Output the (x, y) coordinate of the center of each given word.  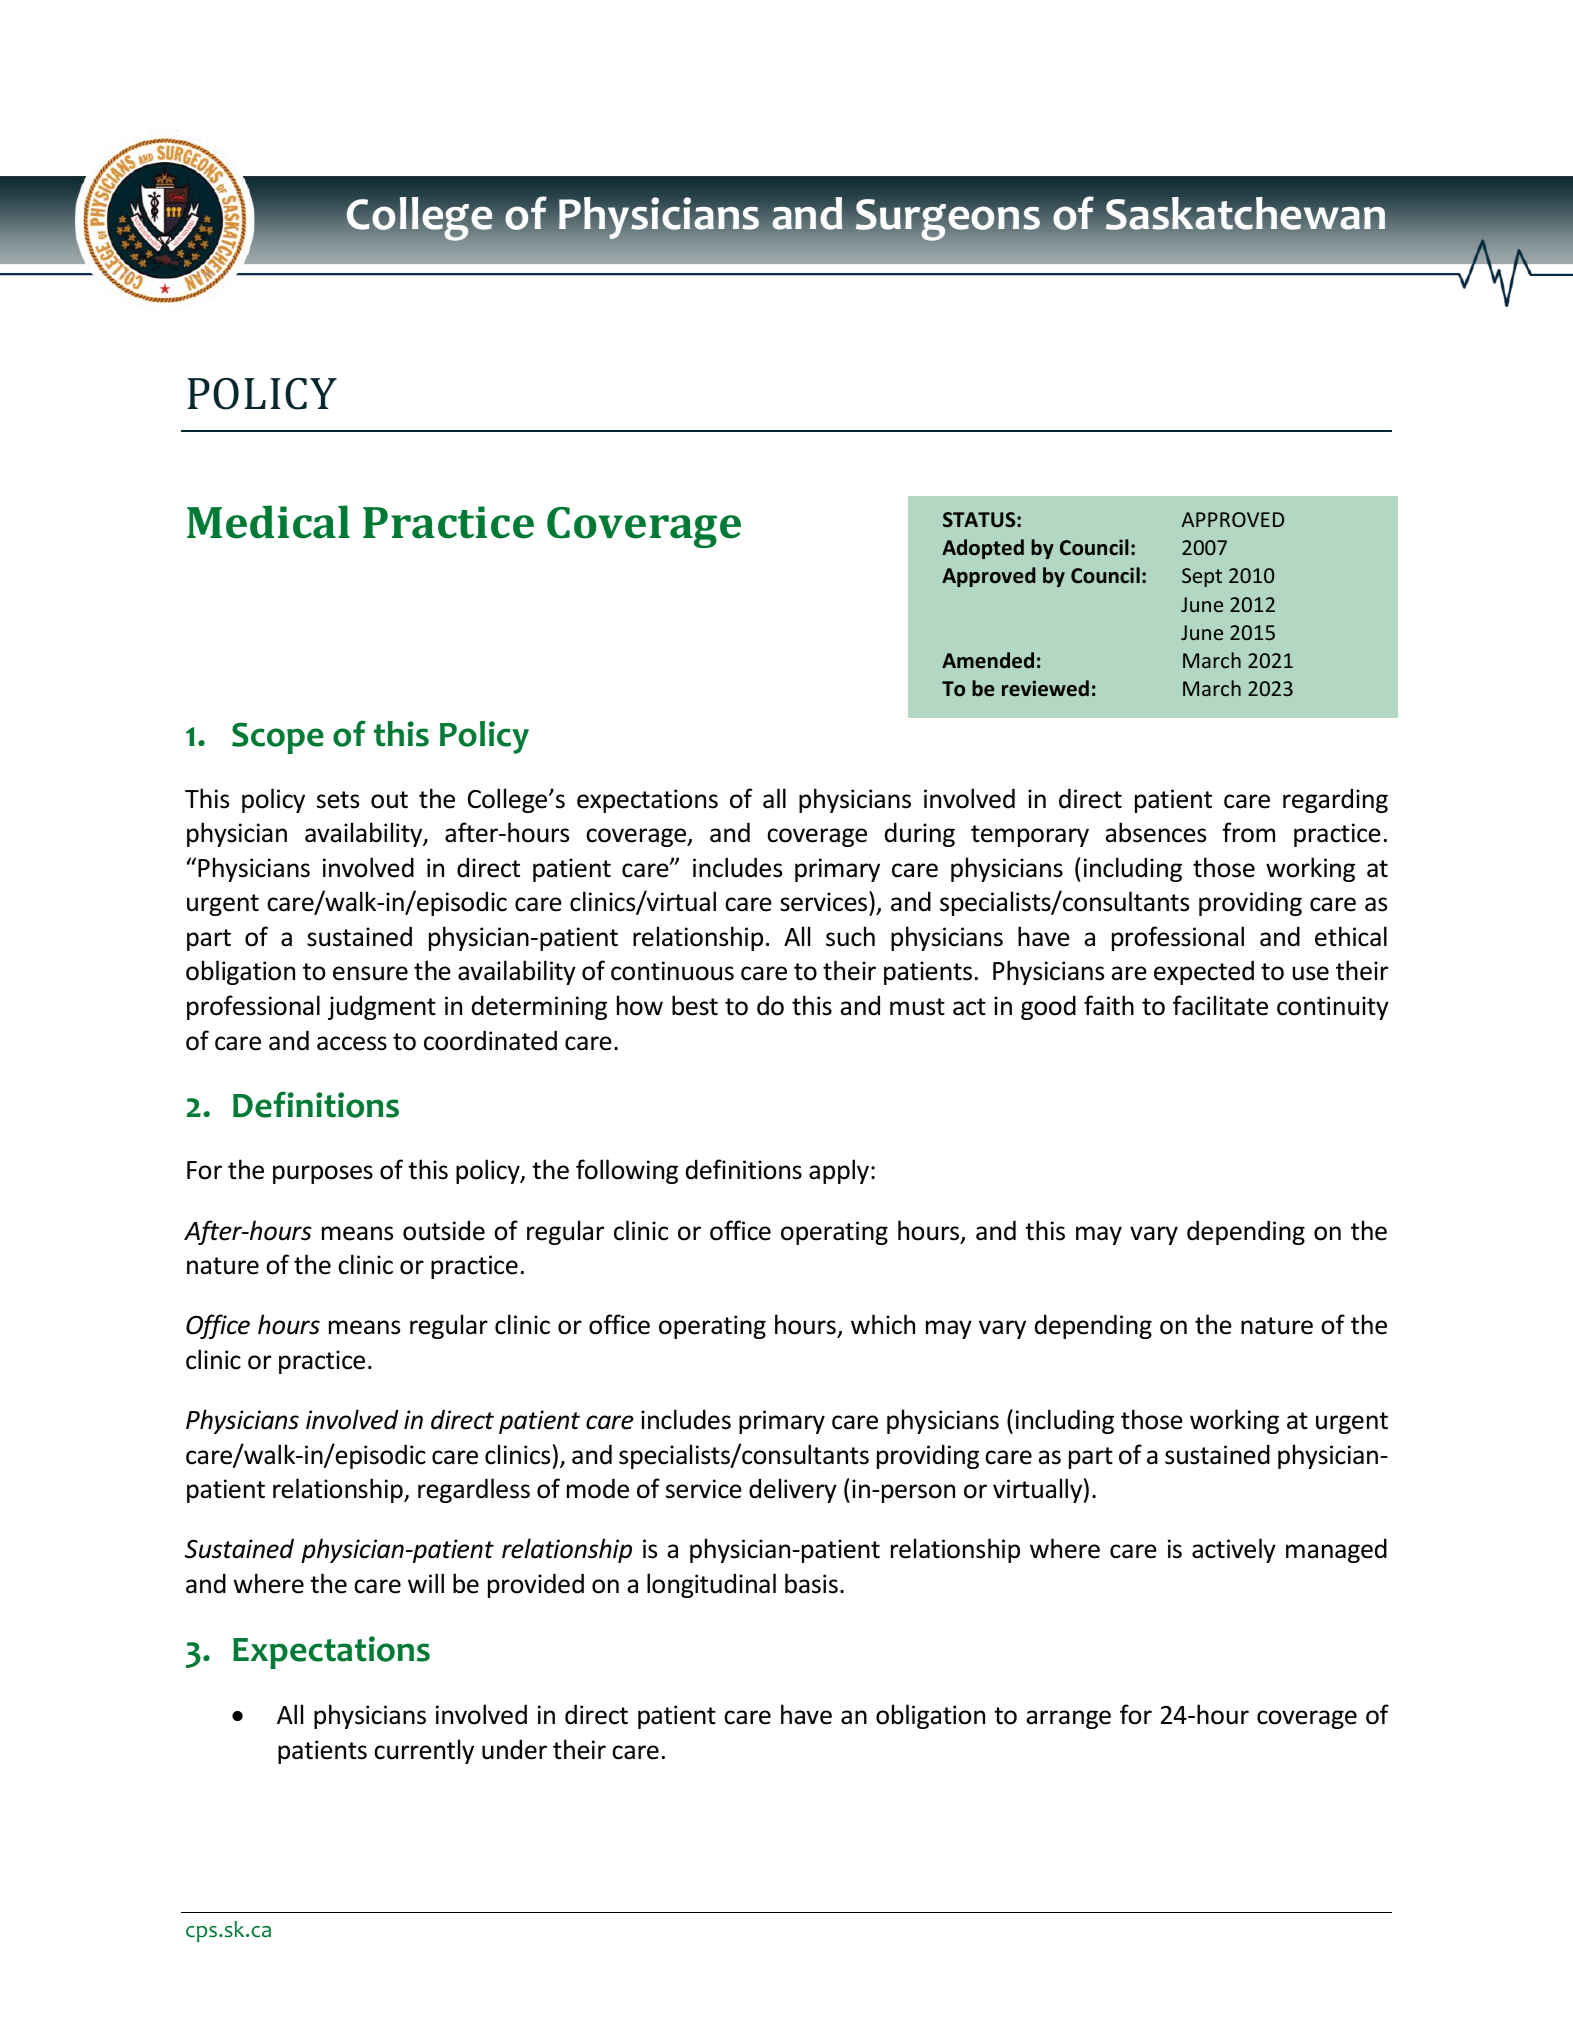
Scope (278, 738)
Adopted (983, 549)
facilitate (1220, 1005)
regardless (474, 1490)
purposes (323, 1174)
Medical (268, 522)
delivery (793, 1490)
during (920, 834)
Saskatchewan (1245, 213)
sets (338, 800)
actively (1234, 1550)
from (1248, 832)
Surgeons (948, 220)
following (627, 1171)
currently (424, 1751)
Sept (1202, 577)
